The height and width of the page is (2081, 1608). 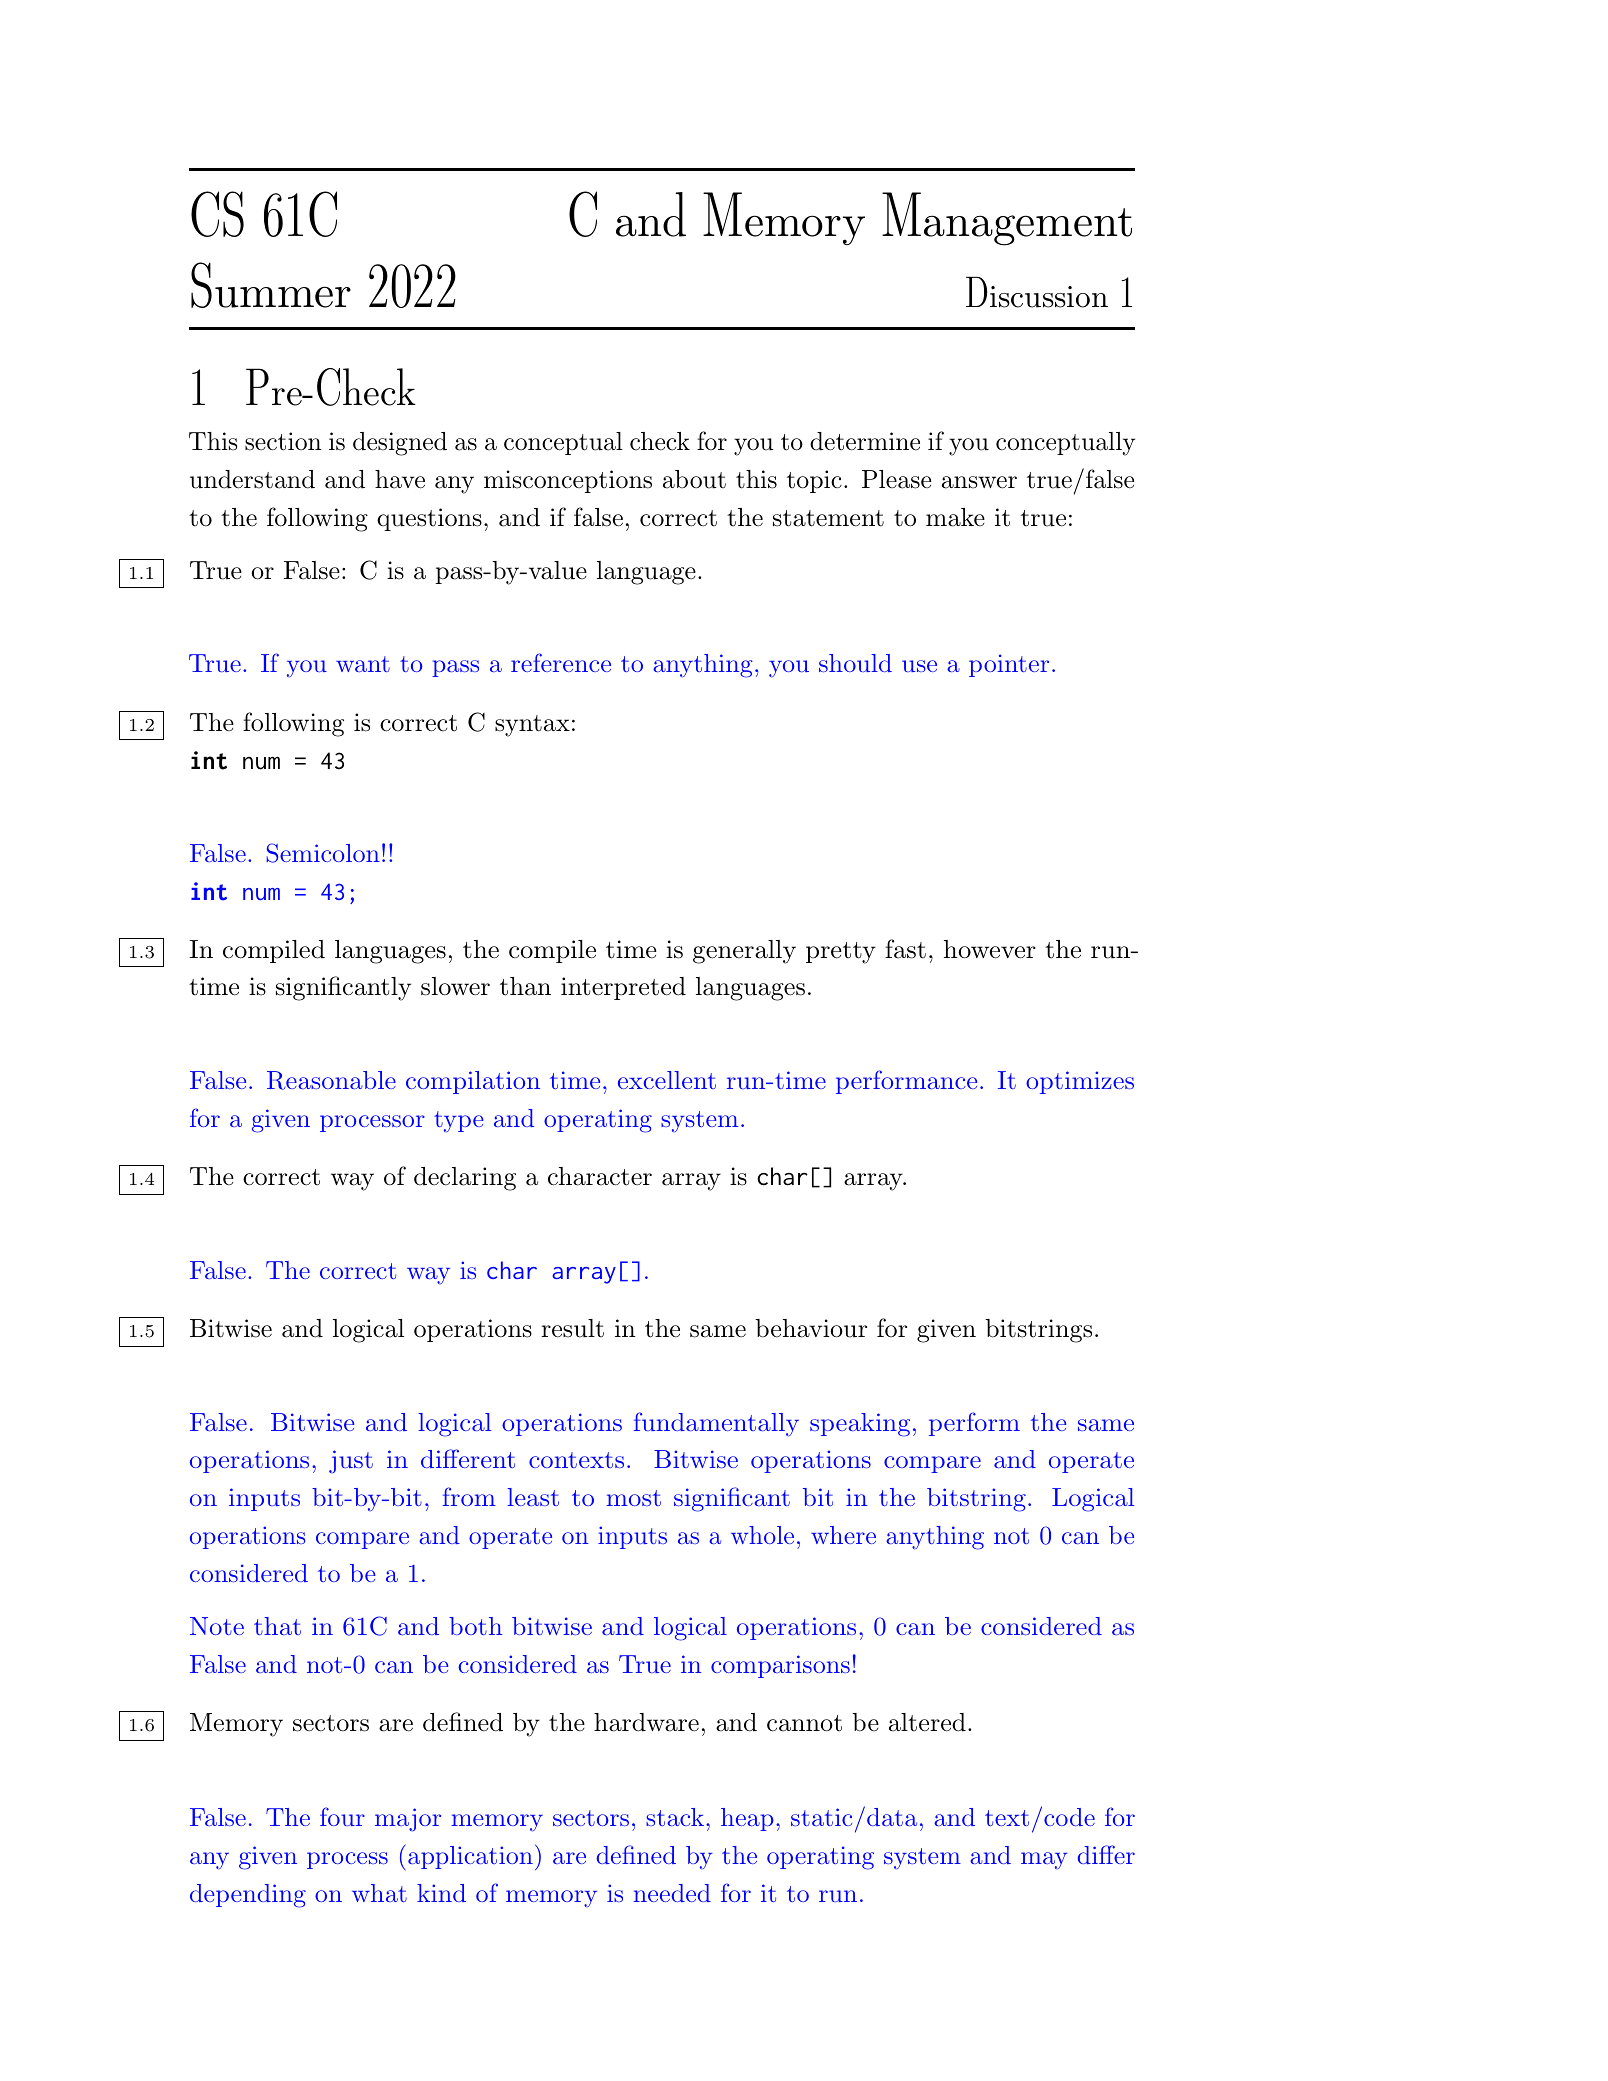 What do you see at coordinates (860, 1425) in the page?
I see `speaking` at bounding box center [860, 1425].
